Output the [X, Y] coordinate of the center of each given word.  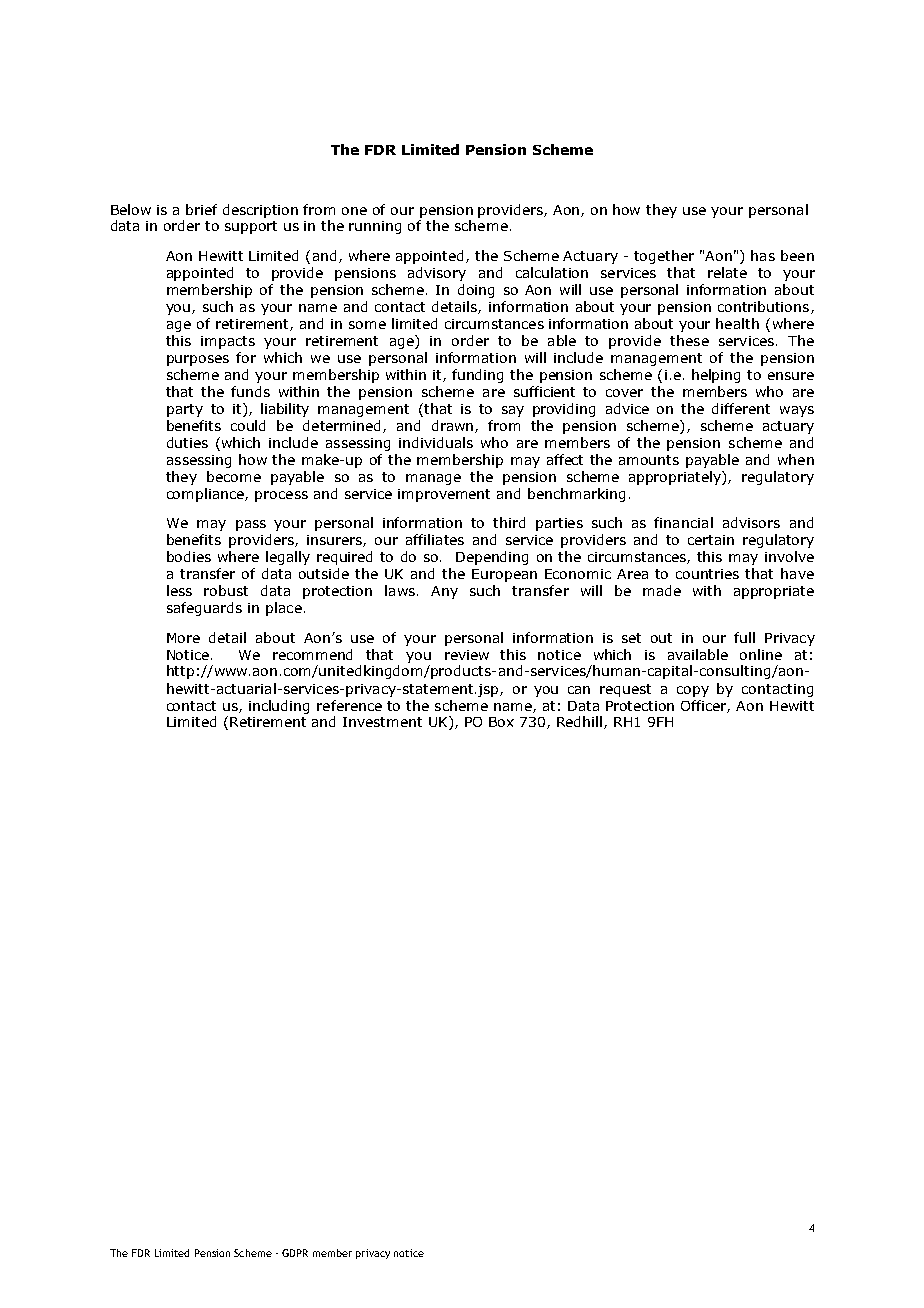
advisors [751, 522]
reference [349, 705]
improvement [444, 495]
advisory [437, 274]
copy [693, 691]
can [579, 690]
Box [501, 722]
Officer [705, 706]
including [279, 707]
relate [727, 272]
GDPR [295, 1253]
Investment [382, 722]
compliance [206, 495]
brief [201, 209]
